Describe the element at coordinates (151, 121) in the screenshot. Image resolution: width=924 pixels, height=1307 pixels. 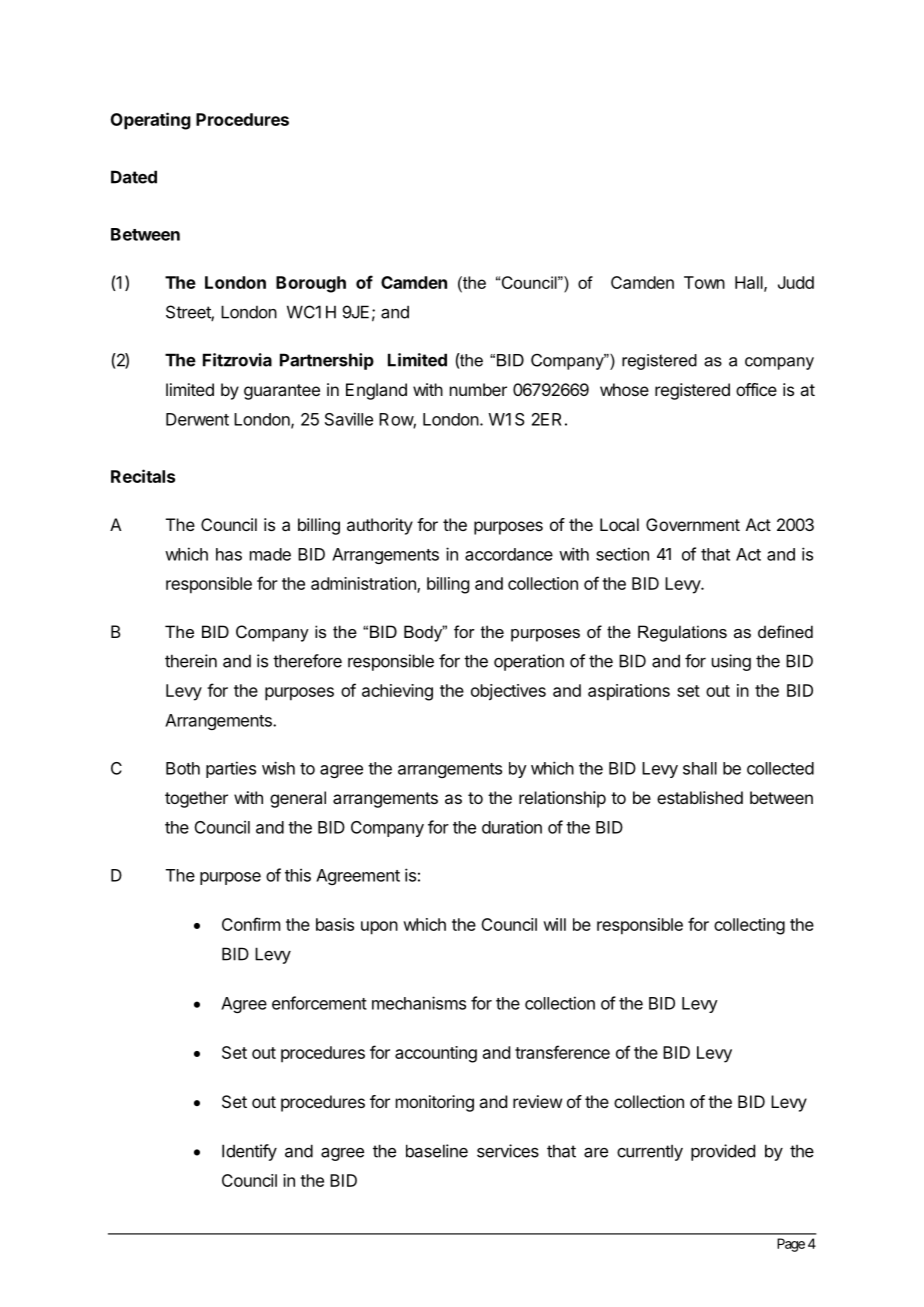
I see `Operating` at that location.
